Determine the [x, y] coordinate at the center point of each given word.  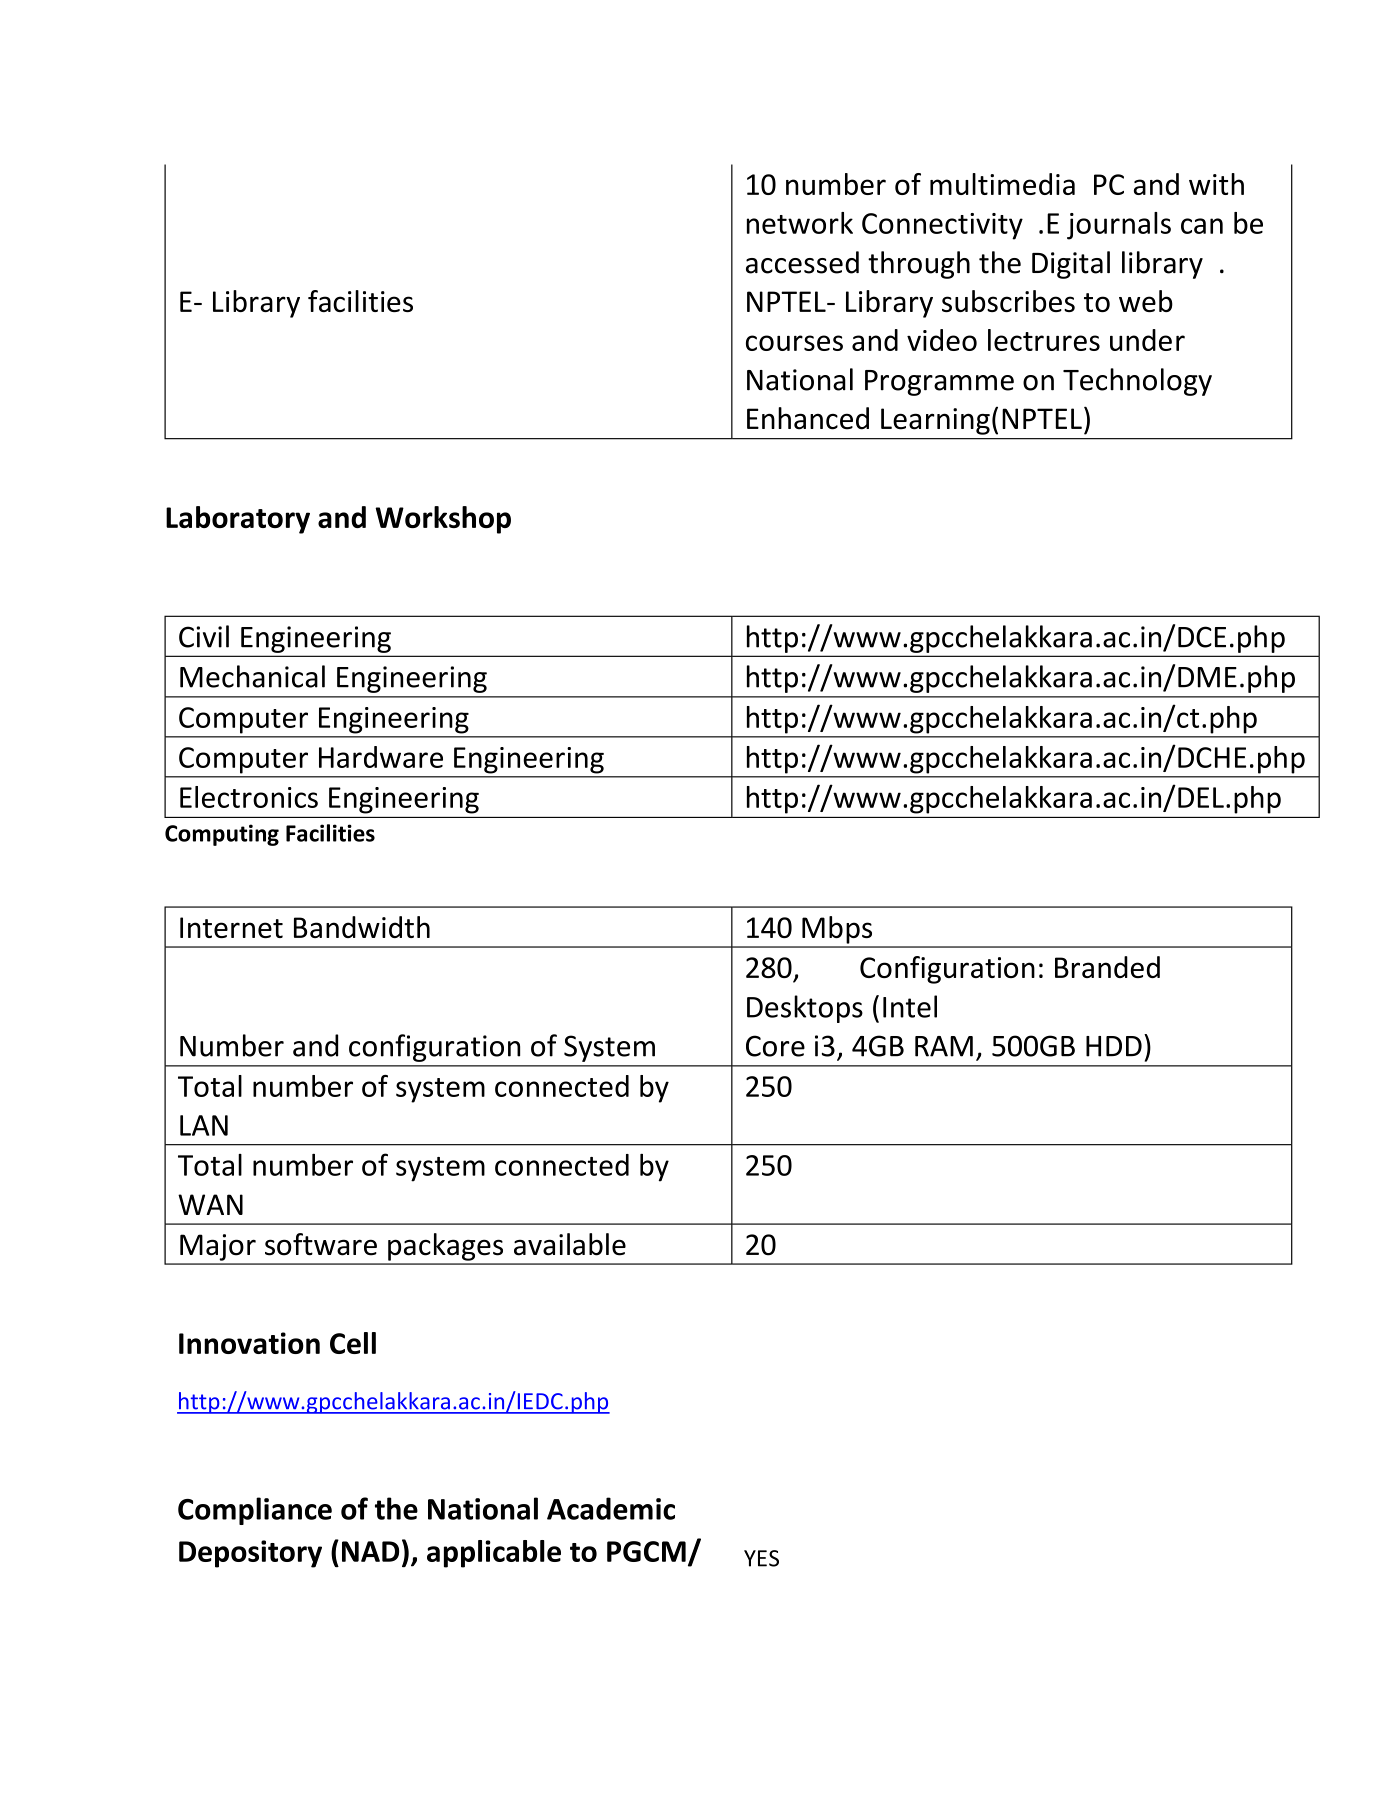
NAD [370, 1551]
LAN [204, 1125]
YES [761, 1558]
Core [775, 1046]
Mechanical [252, 676]
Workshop [443, 520]
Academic [611, 1508]
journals [1119, 226]
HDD [1114, 1046]
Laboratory [238, 520]
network [800, 223]
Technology [1137, 382]
